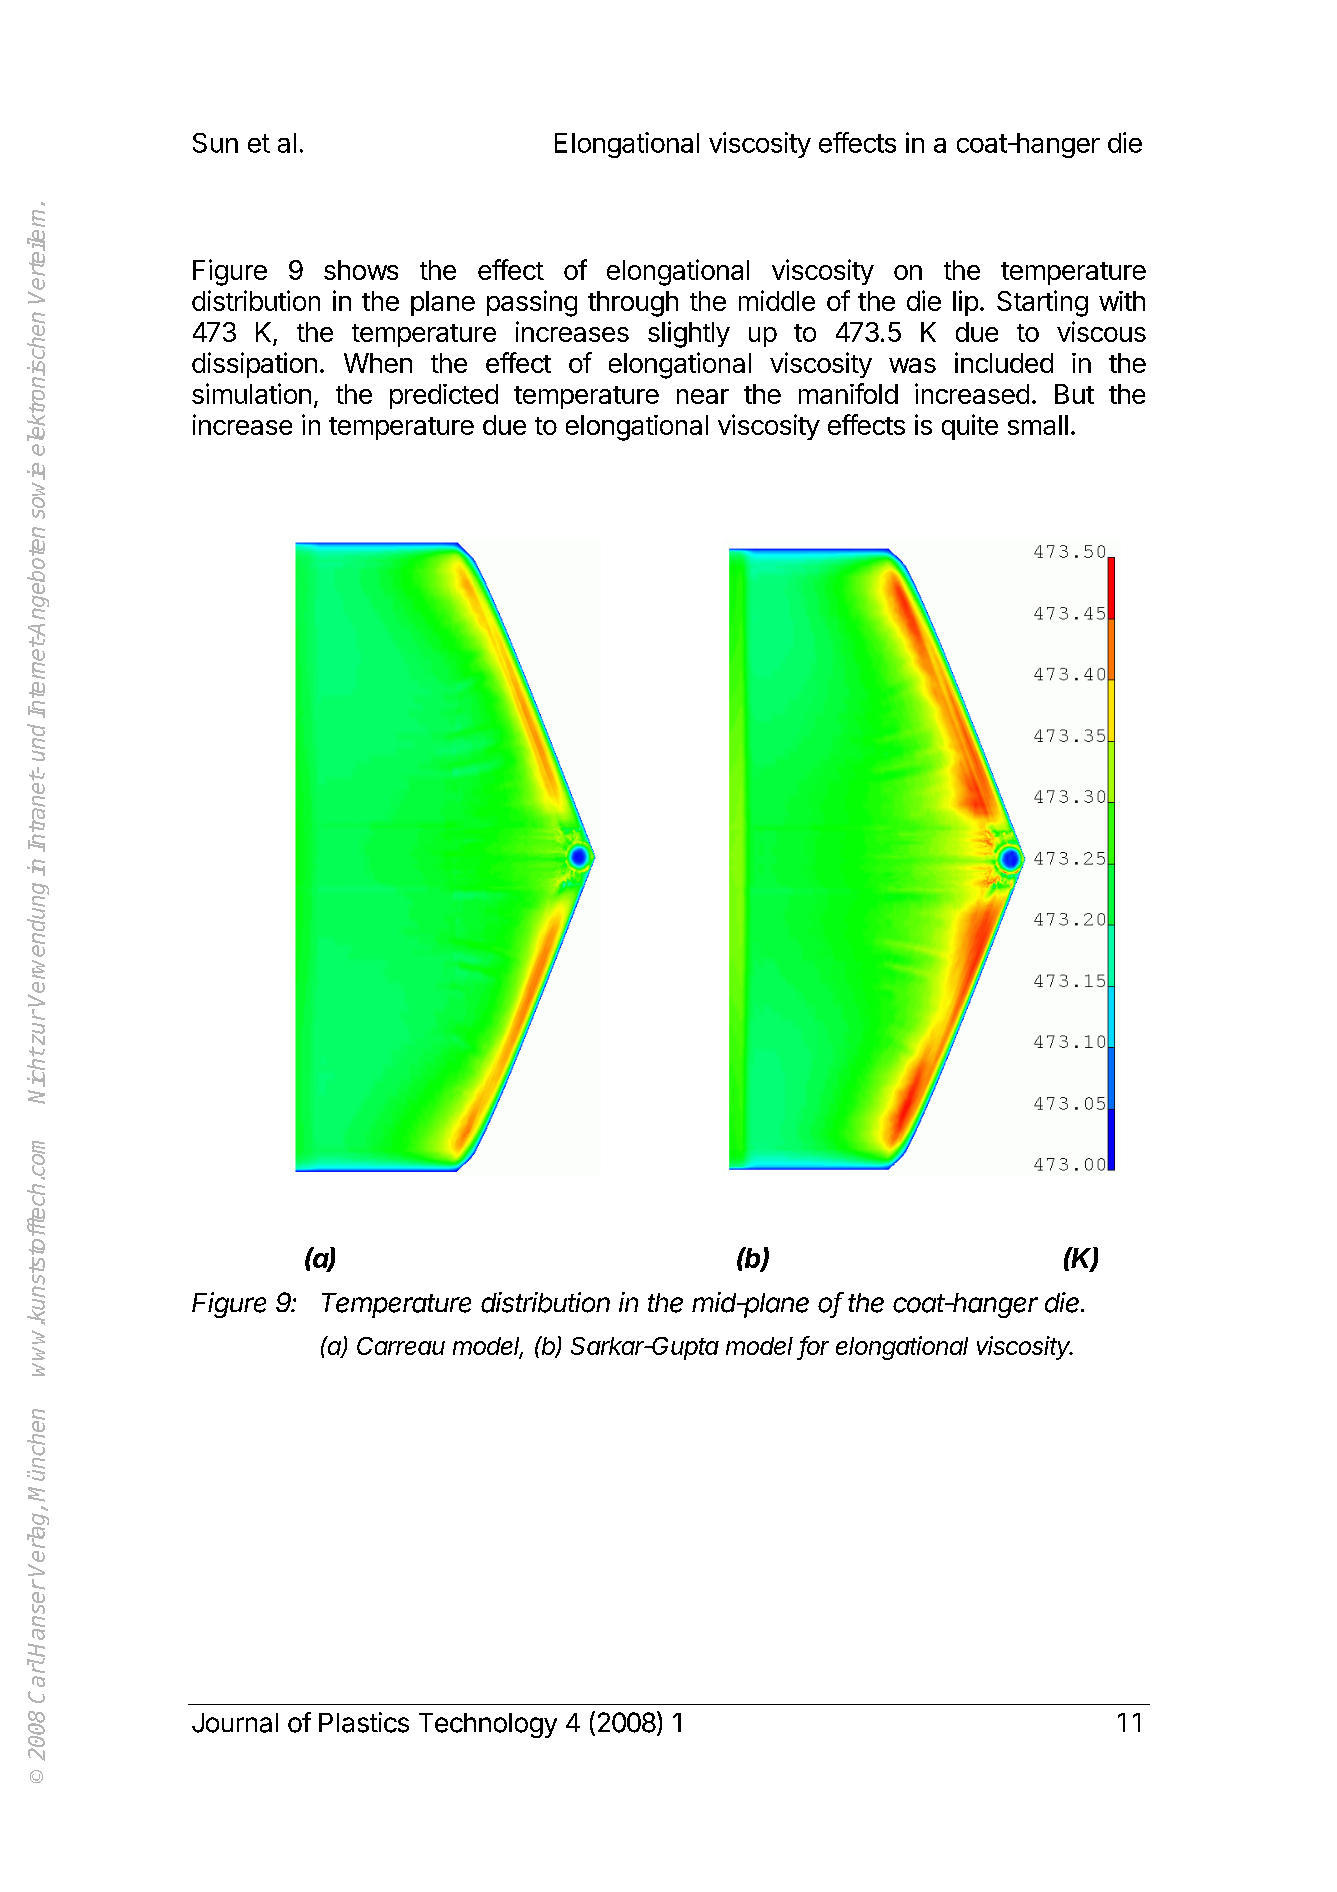 This image has height=1892, width=1337. What do you see at coordinates (251, 393) in the image?
I see `simulation` at bounding box center [251, 393].
